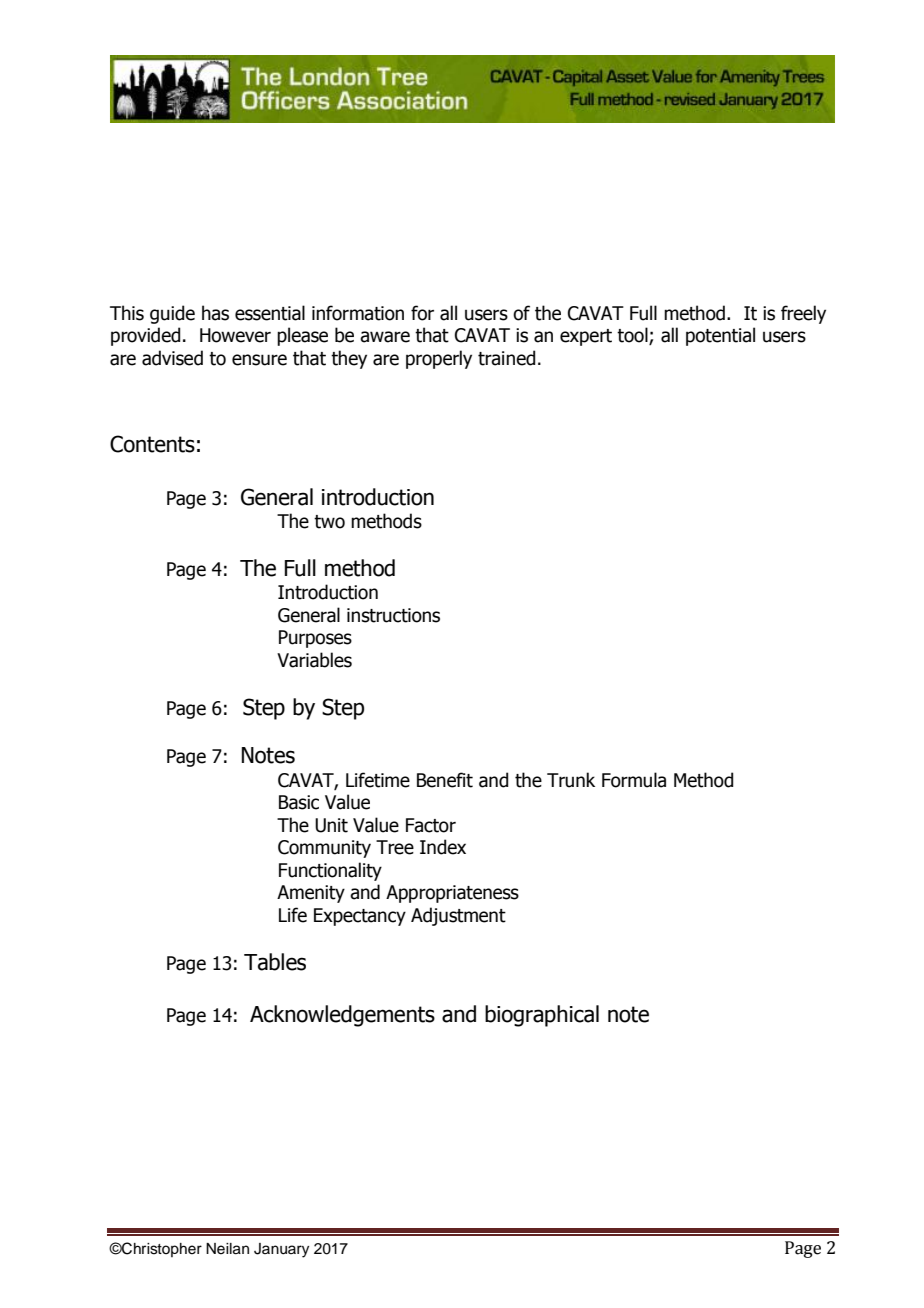  What do you see at coordinates (445, 780) in the screenshot?
I see `Benefit` at bounding box center [445, 780].
